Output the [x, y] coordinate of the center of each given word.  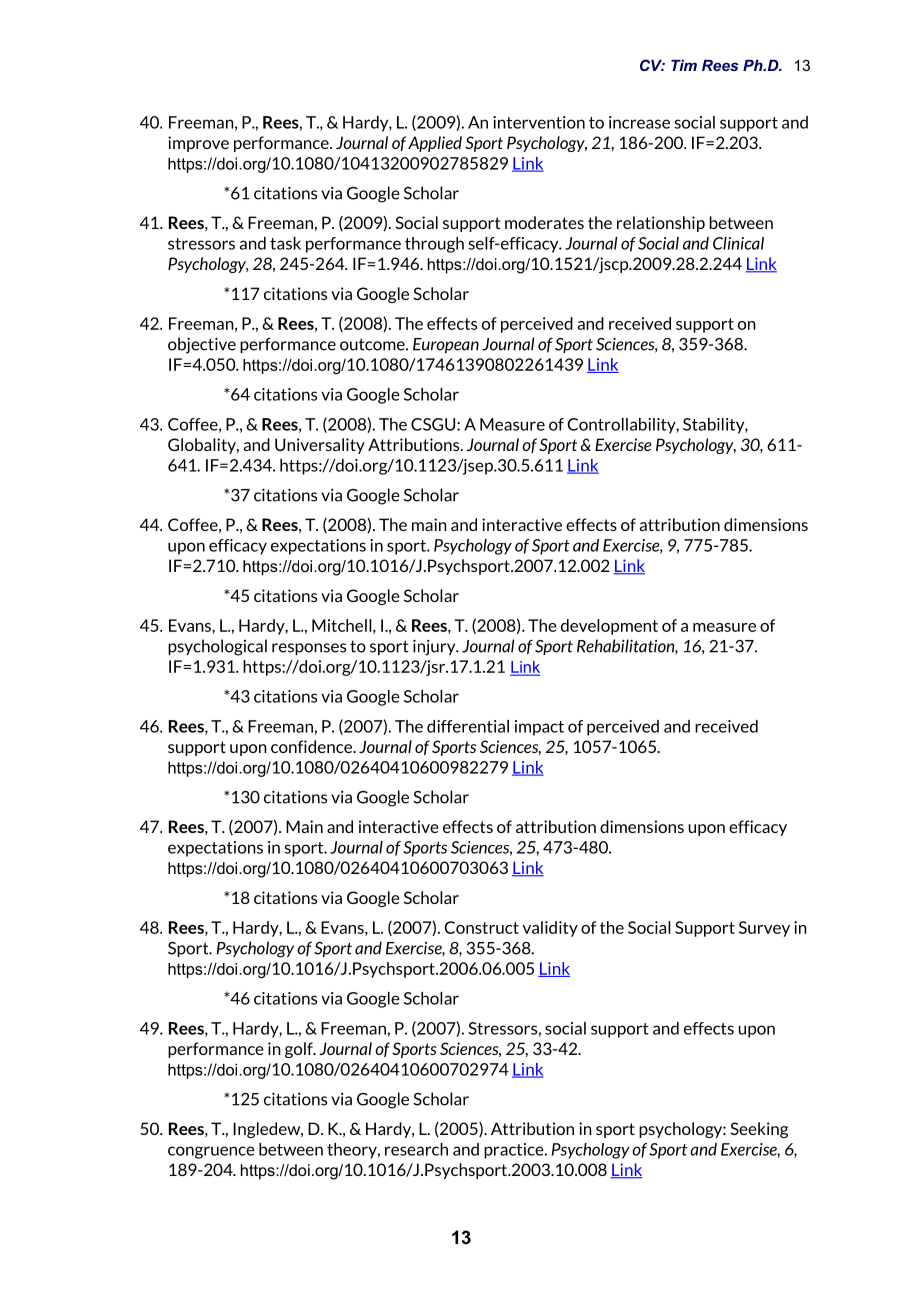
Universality [320, 446]
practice [515, 1151]
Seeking [759, 1130]
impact [539, 728]
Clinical [738, 243]
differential [468, 726]
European [446, 345]
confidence [313, 746]
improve [198, 144]
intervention [539, 122]
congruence [211, 1152]
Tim [684, 65]
